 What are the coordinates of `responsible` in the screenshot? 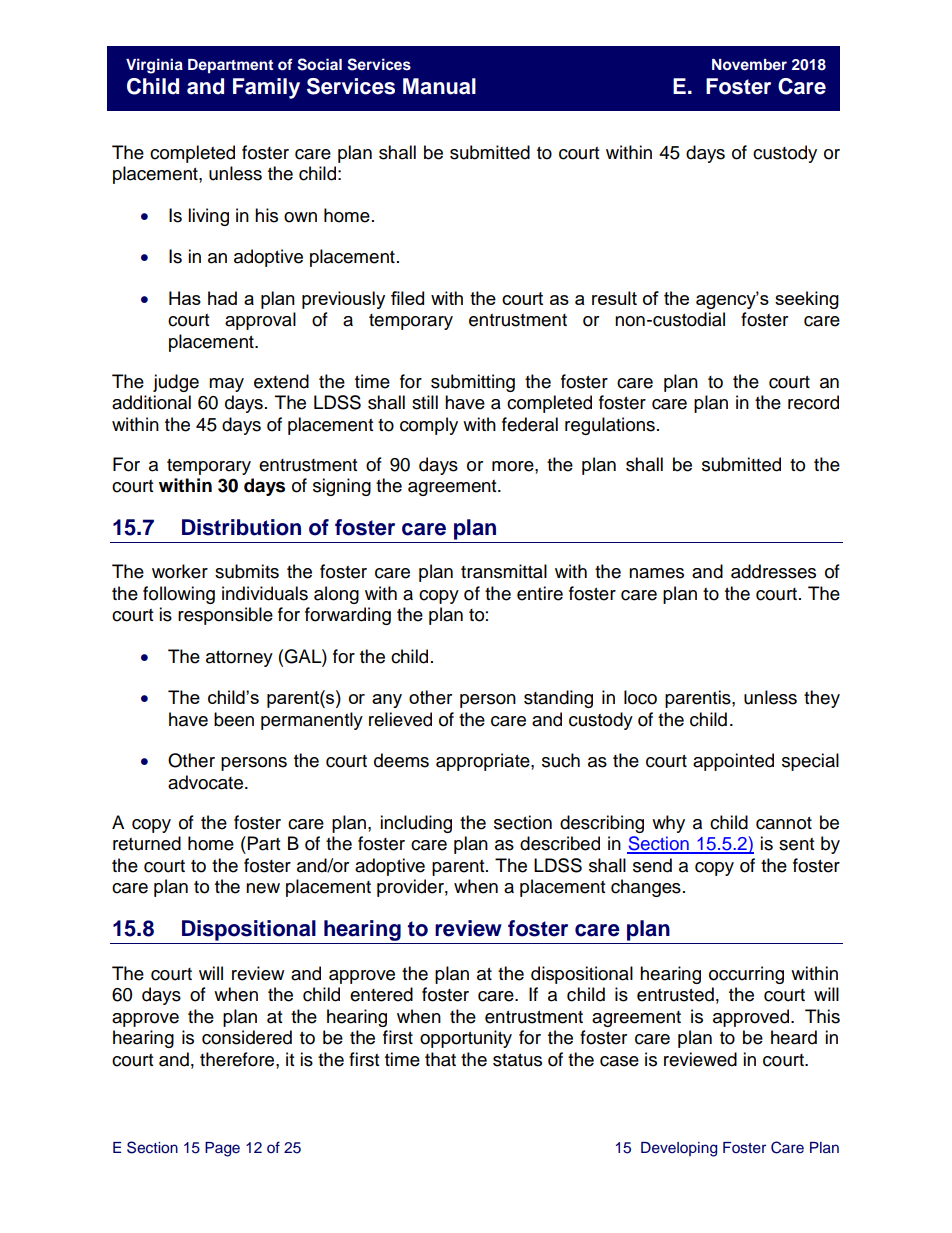 It's located at (225, 616).
